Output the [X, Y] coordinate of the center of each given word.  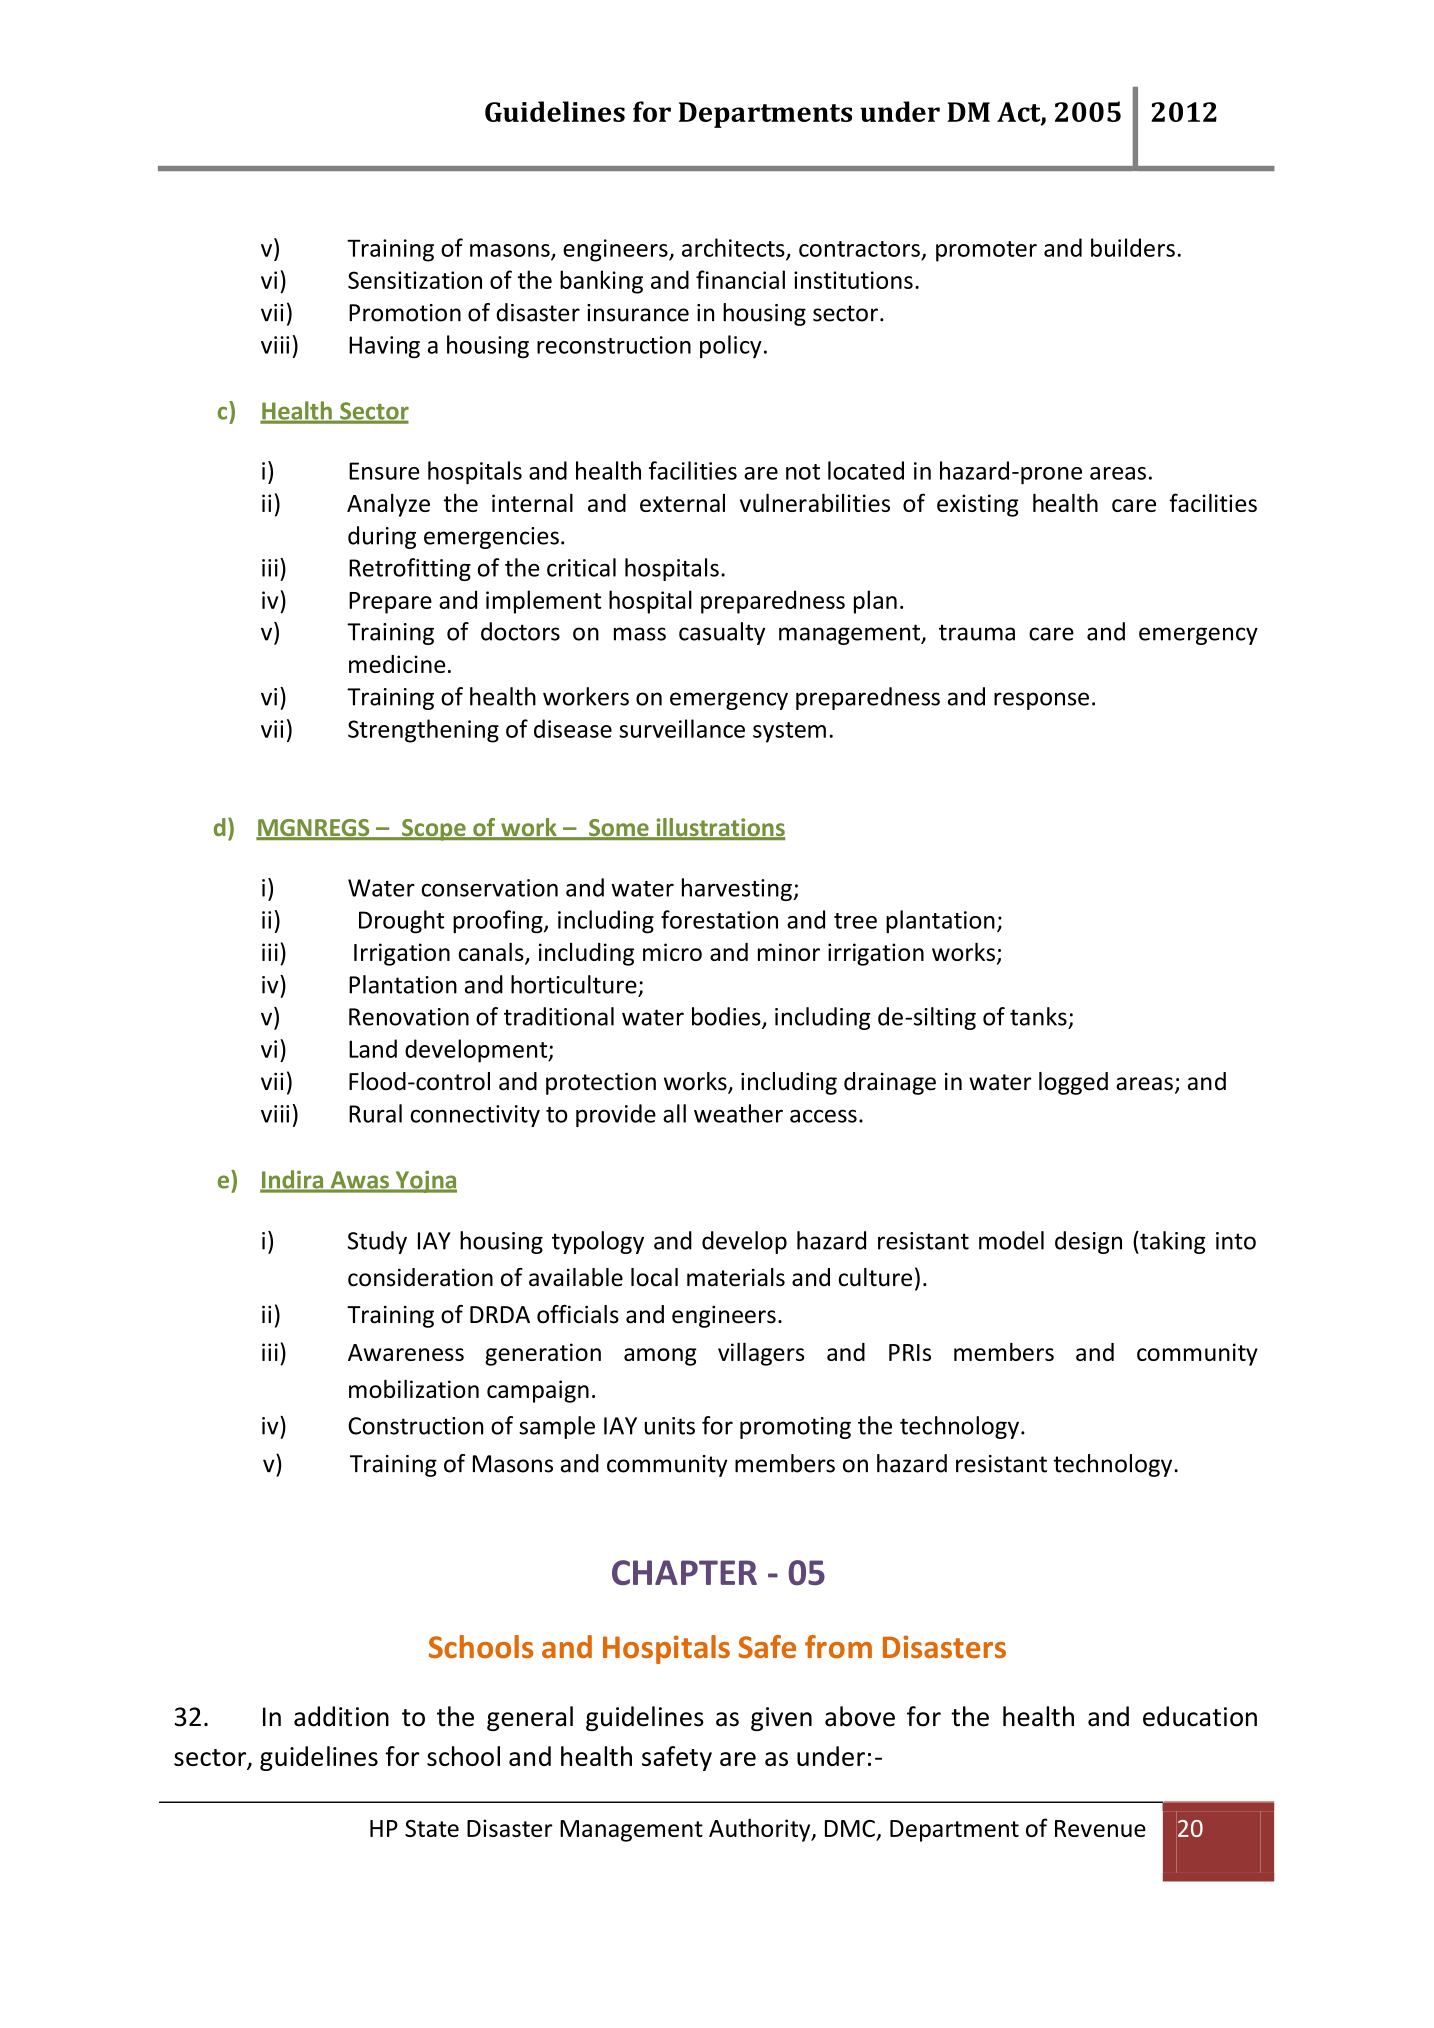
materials [736, 1277]
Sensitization [415, 280]
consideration [420, 1277]
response [1041, 701]
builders [1133, 247]
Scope [434, 830]
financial [740, 279]
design [1088, 1242]
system [789, 732]
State [432, 1828]
